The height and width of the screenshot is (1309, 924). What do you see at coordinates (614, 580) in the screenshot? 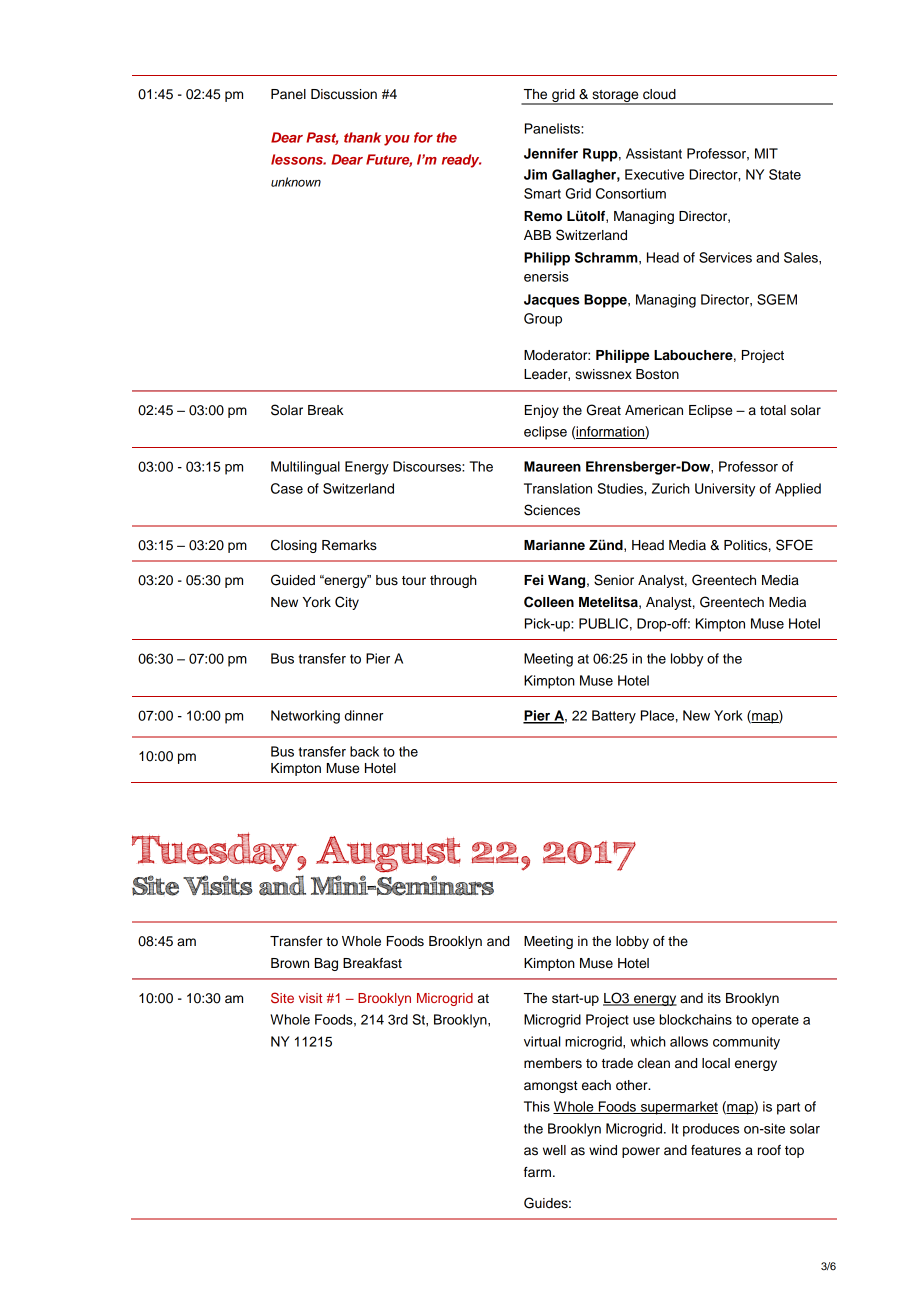
I see `Senior` at bounding box center [614, 580].
